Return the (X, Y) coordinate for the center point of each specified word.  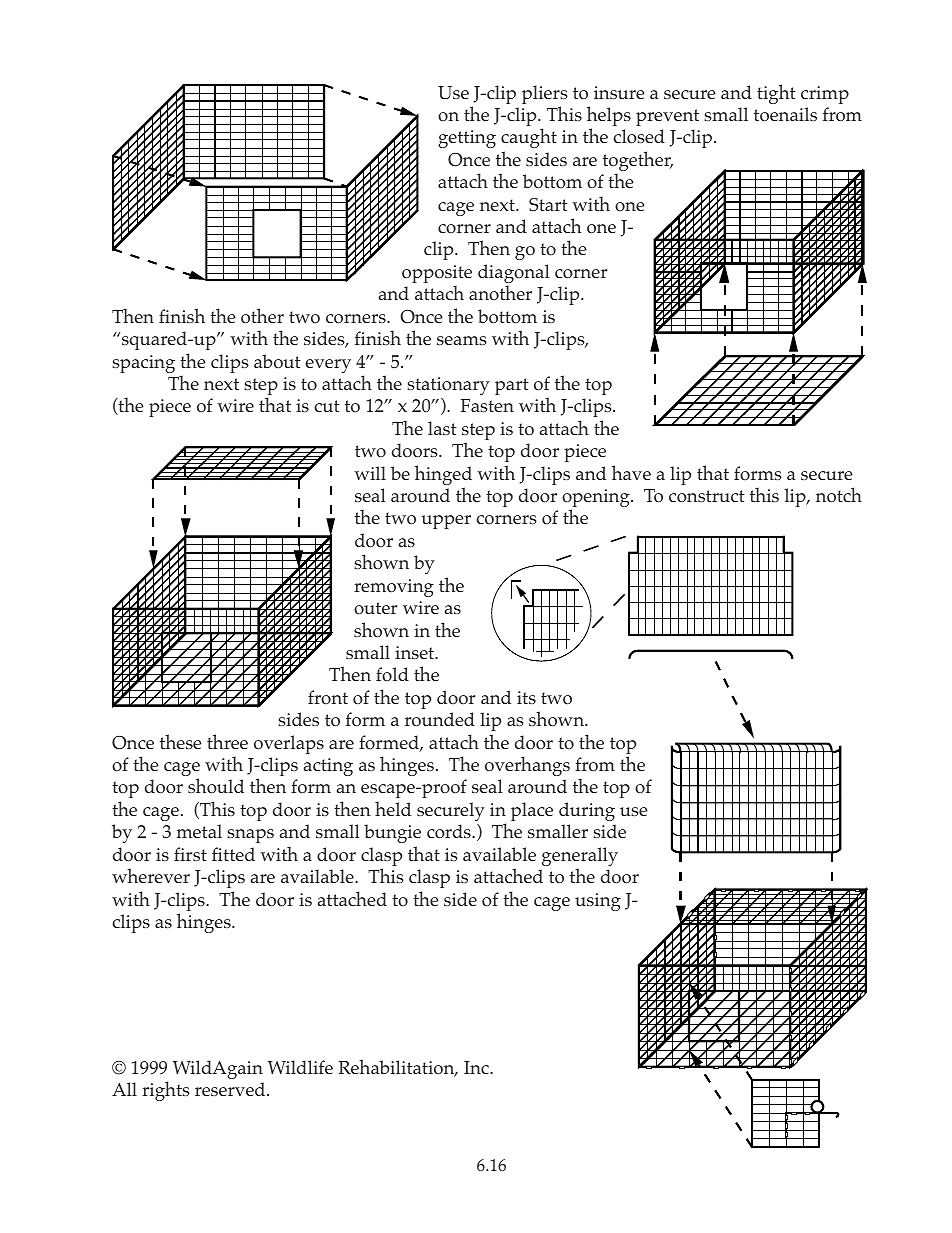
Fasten (487, 405)
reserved (231, 1089)
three (227, 741)
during (587, 811)
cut (327, 406)
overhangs (527, 766)
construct (707, 496)
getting (467, 139)
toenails (785, 114)
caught (529, 138)
